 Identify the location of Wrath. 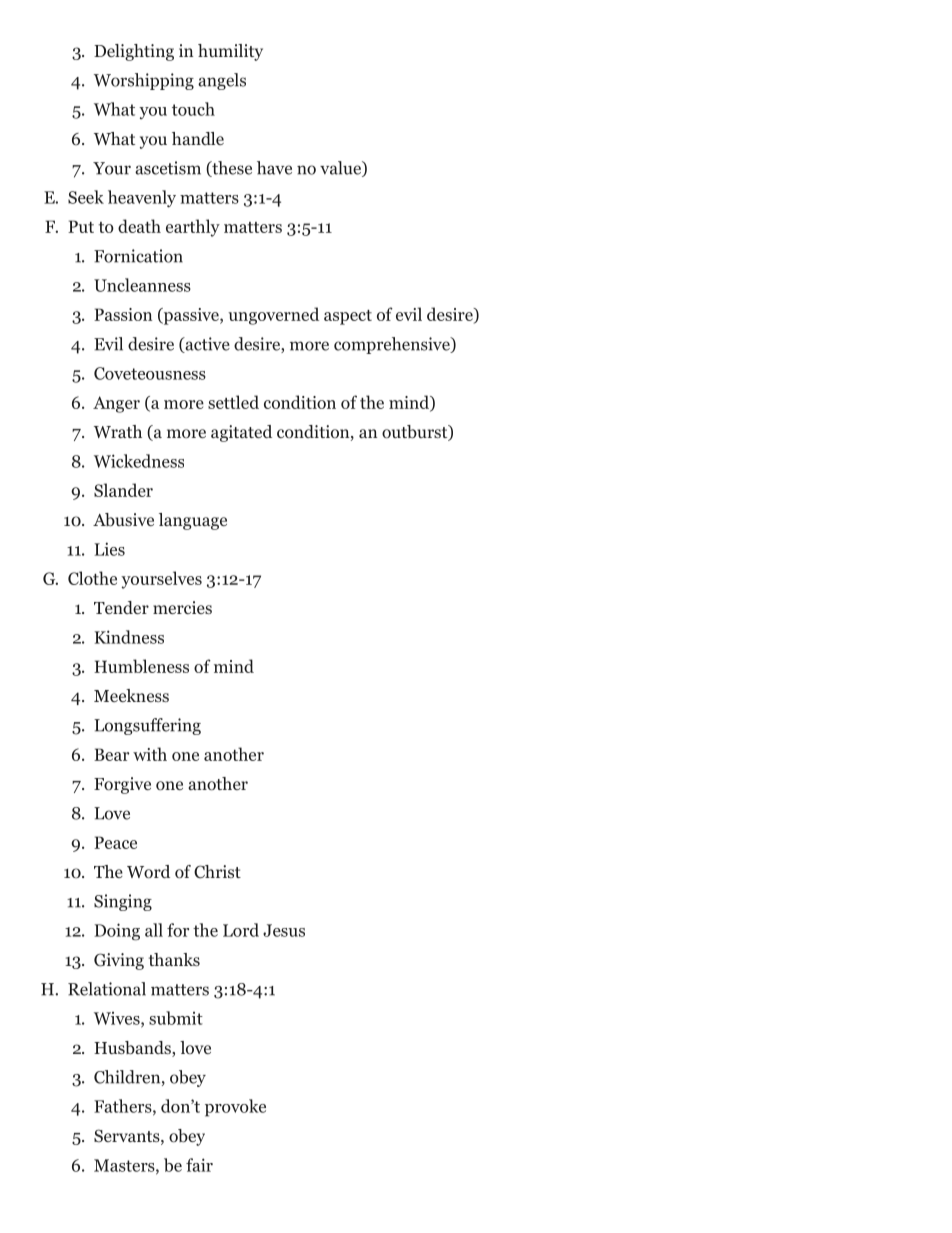
(118, 431).
